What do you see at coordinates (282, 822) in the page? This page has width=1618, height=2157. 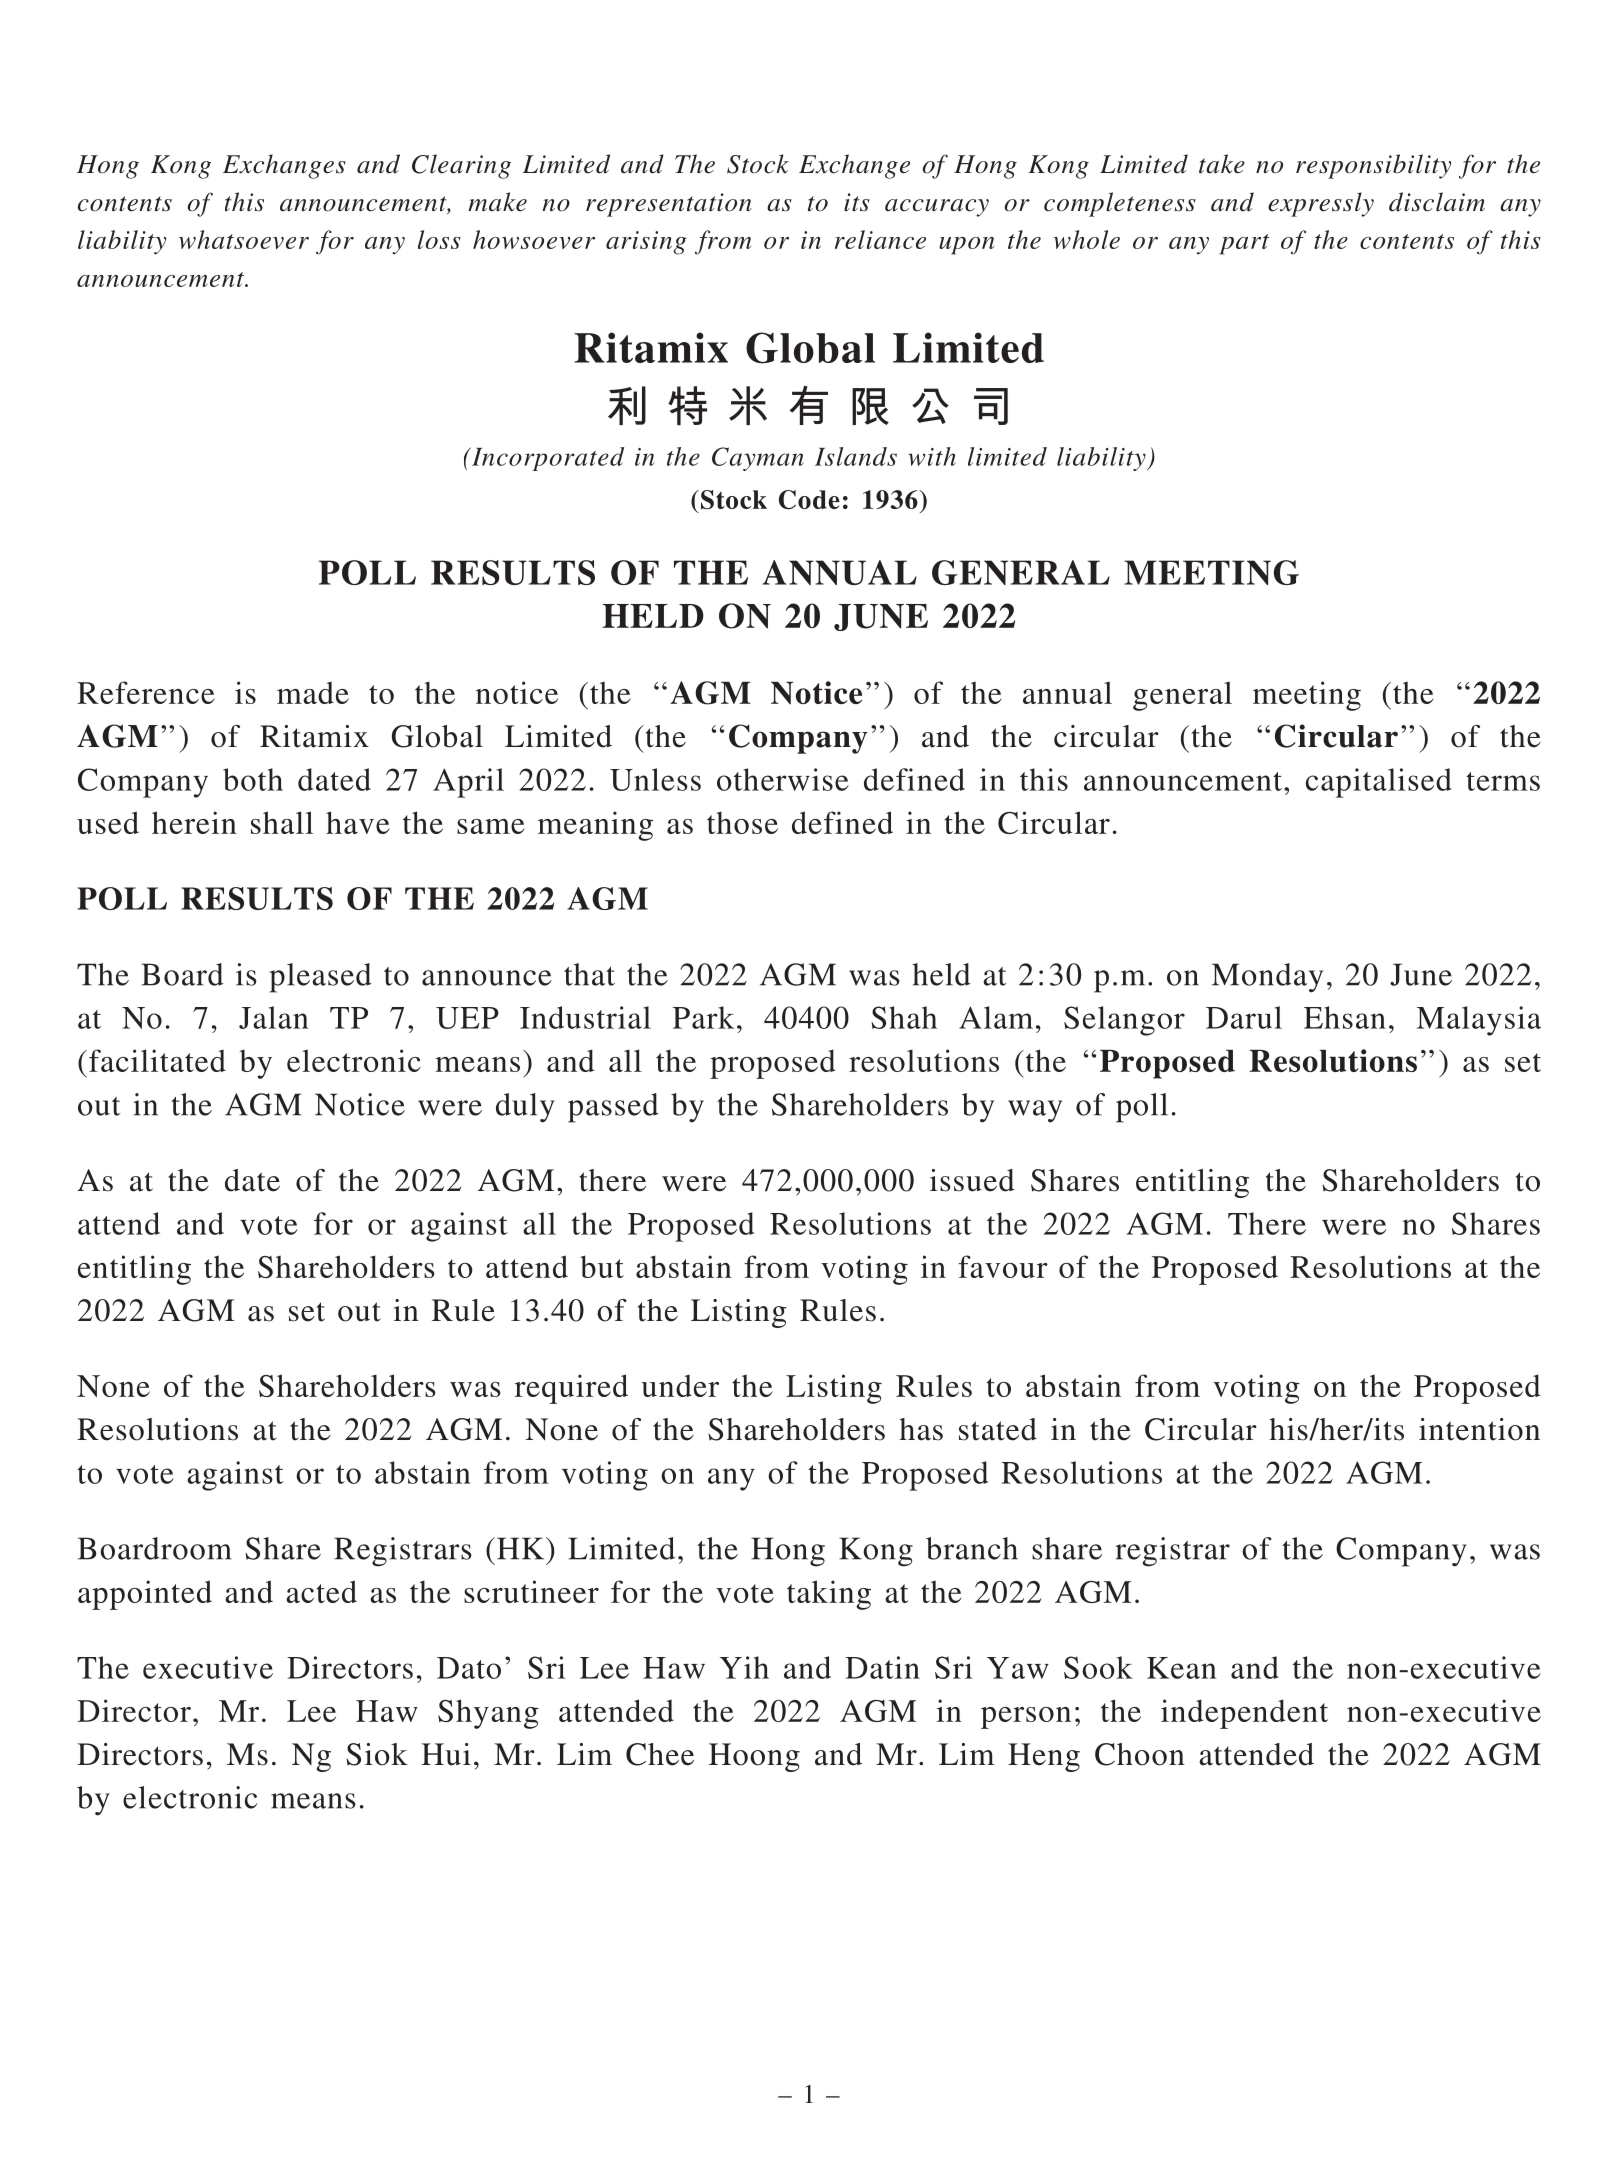 I see `shall` at bounding box center [282, 822].
